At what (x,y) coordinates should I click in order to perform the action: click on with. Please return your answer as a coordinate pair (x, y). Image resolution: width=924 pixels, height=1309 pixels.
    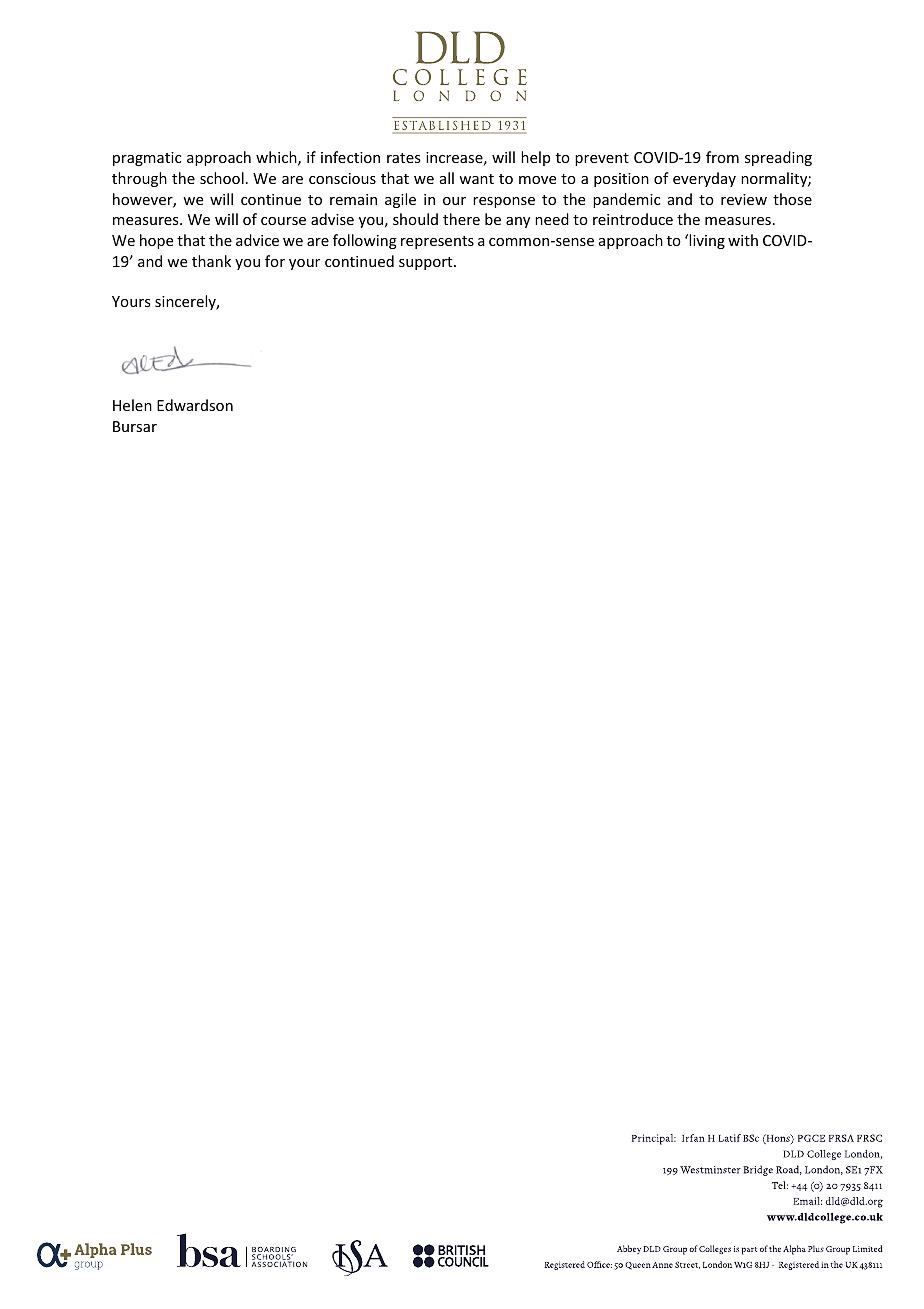
    Looking at the image, I should click on (743, 240).
